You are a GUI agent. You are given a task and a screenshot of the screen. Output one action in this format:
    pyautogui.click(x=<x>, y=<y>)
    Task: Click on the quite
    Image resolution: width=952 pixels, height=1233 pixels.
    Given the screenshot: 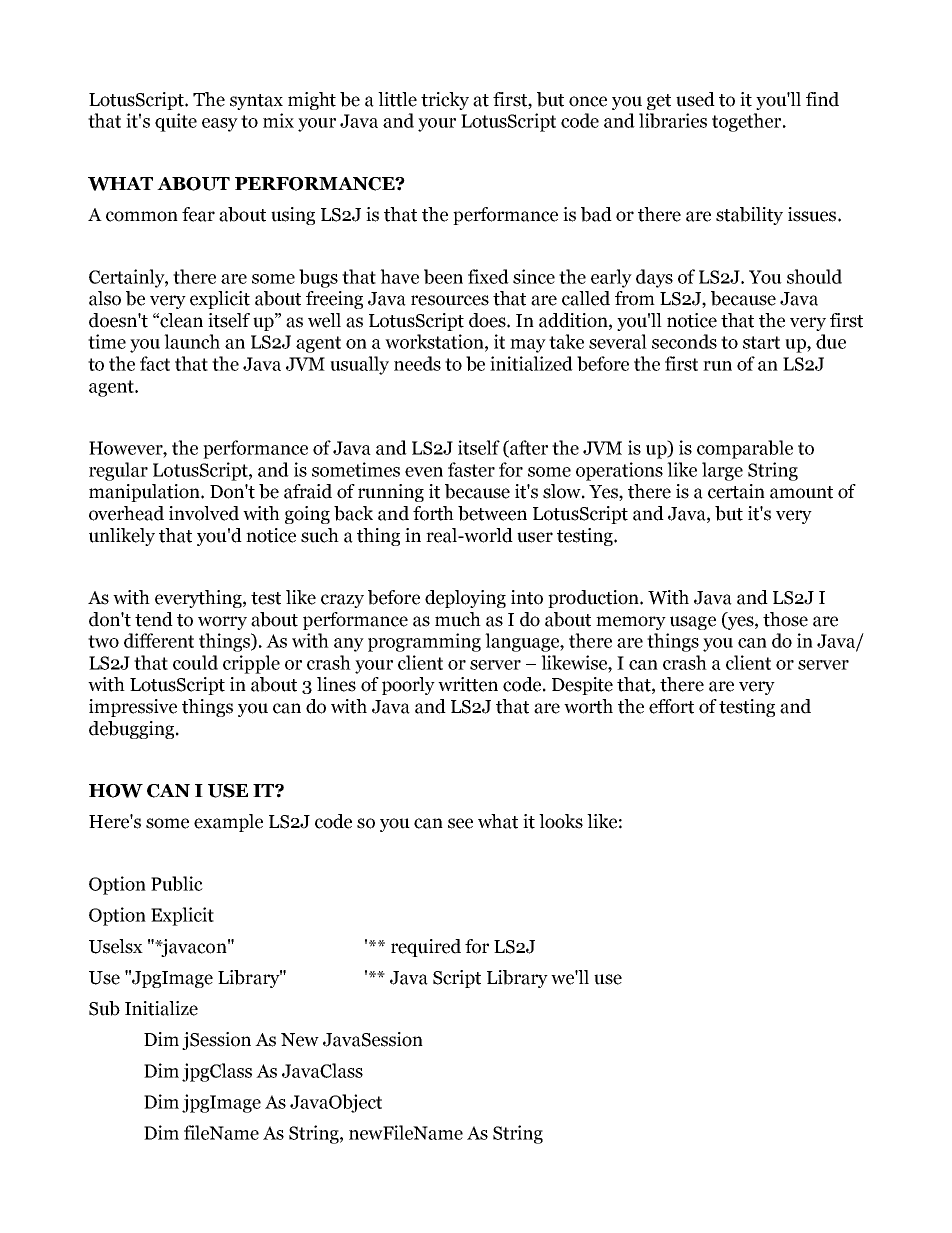 What is the action you would take?
    pyautogui.click(x=176, y=122)
